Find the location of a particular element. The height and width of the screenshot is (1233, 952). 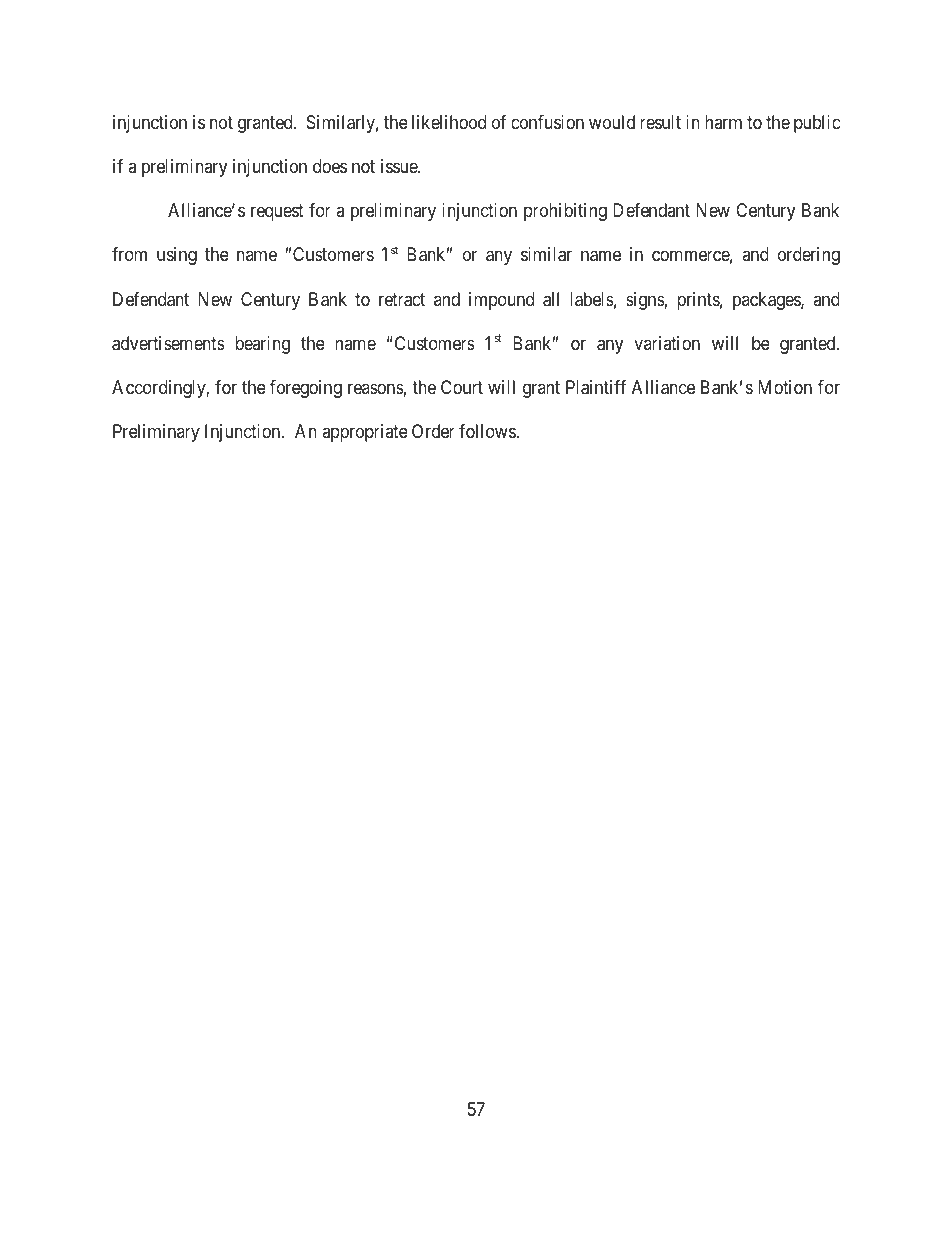

likelihood is located at coordinates (449, 122).
